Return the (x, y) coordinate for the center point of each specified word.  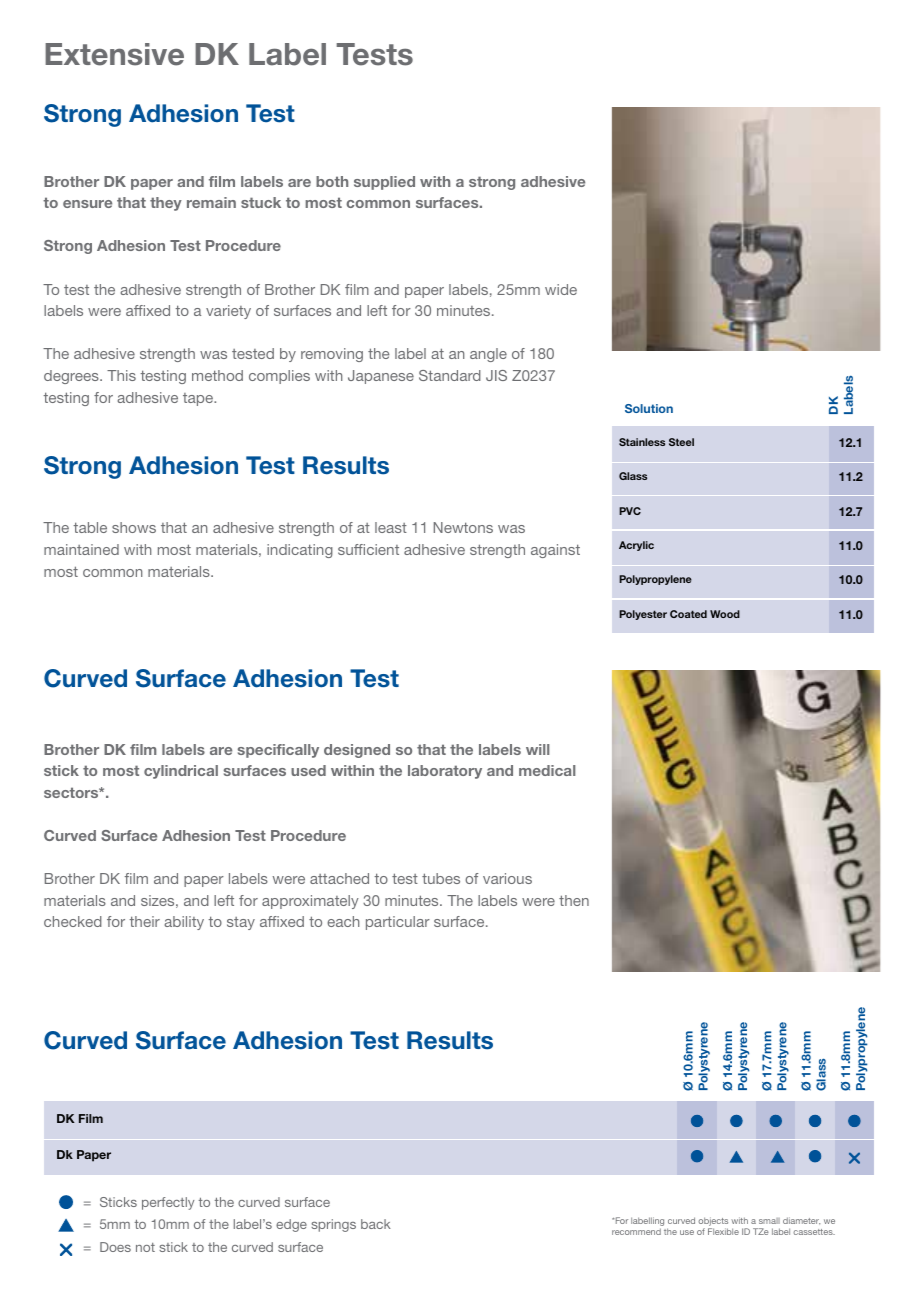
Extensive (114, 54)
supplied (384, 183)
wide (561, 289)
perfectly (168, 1203)
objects (713, 1221)
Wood (725, 614)
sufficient (368, 549)
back (376, 1224)
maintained (81, 549)
